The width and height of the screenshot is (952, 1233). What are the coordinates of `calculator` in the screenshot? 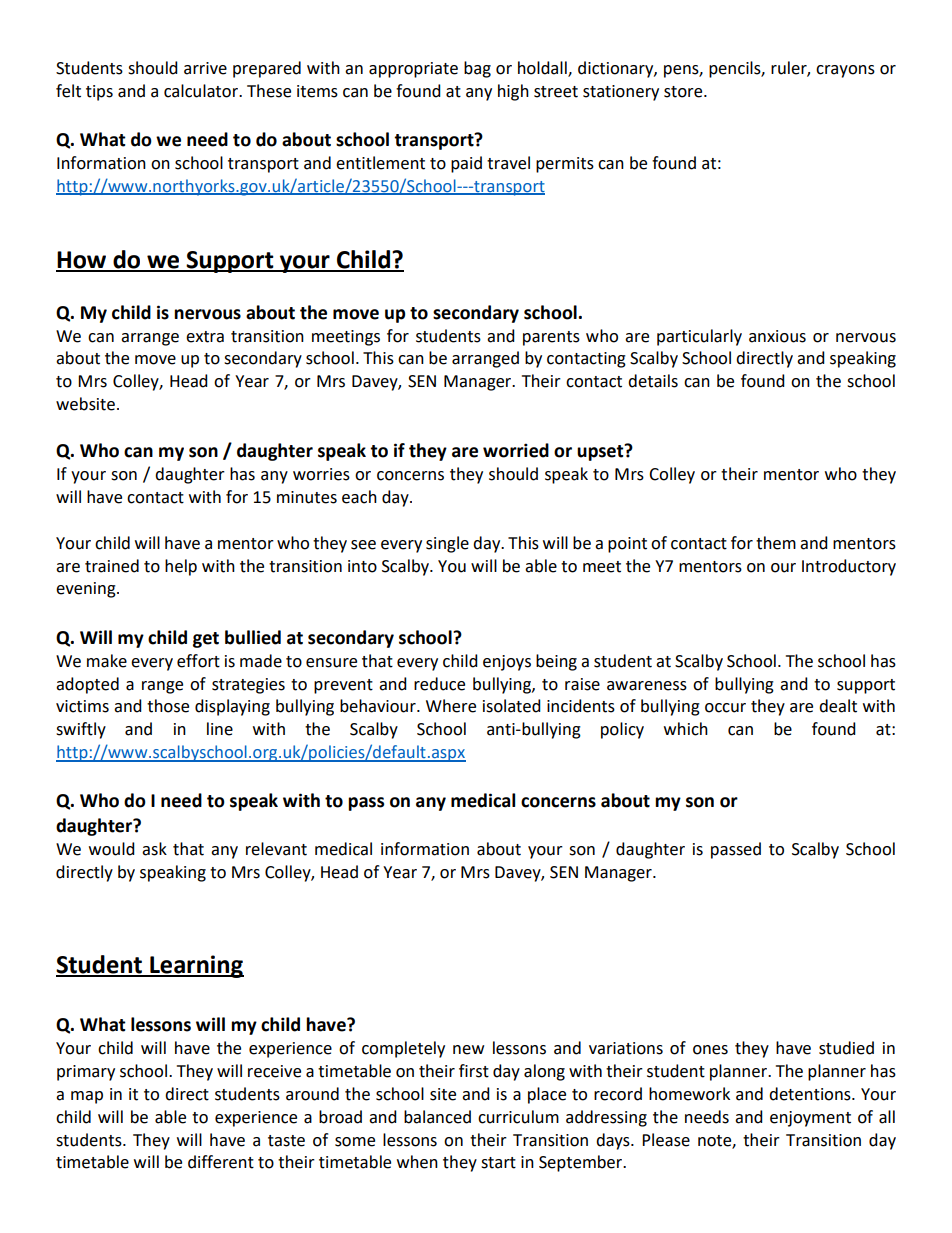 It's located at (202, 91).
